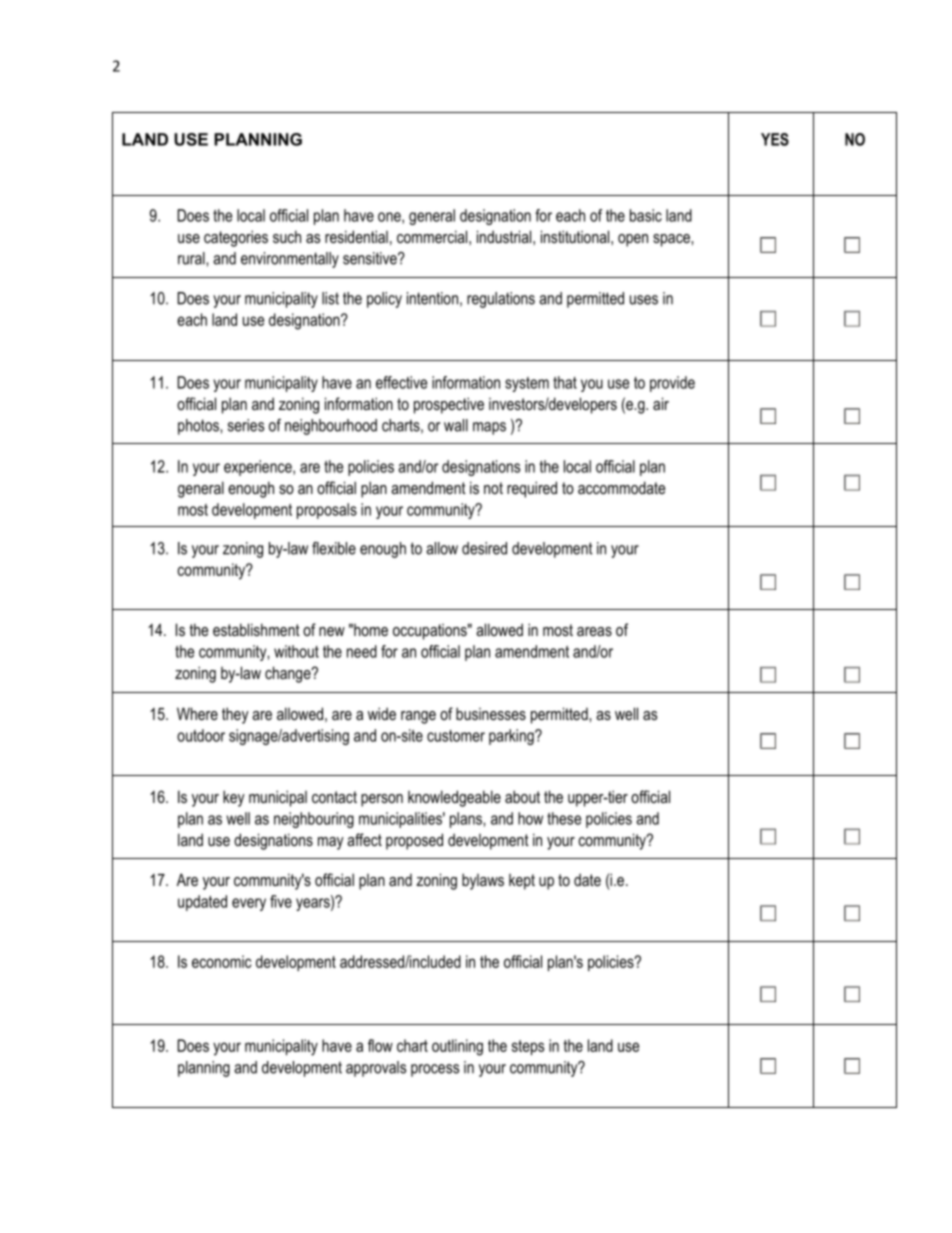 This screenshot has height=1233, width=952. I want to click on desired, so click(484, 548).
